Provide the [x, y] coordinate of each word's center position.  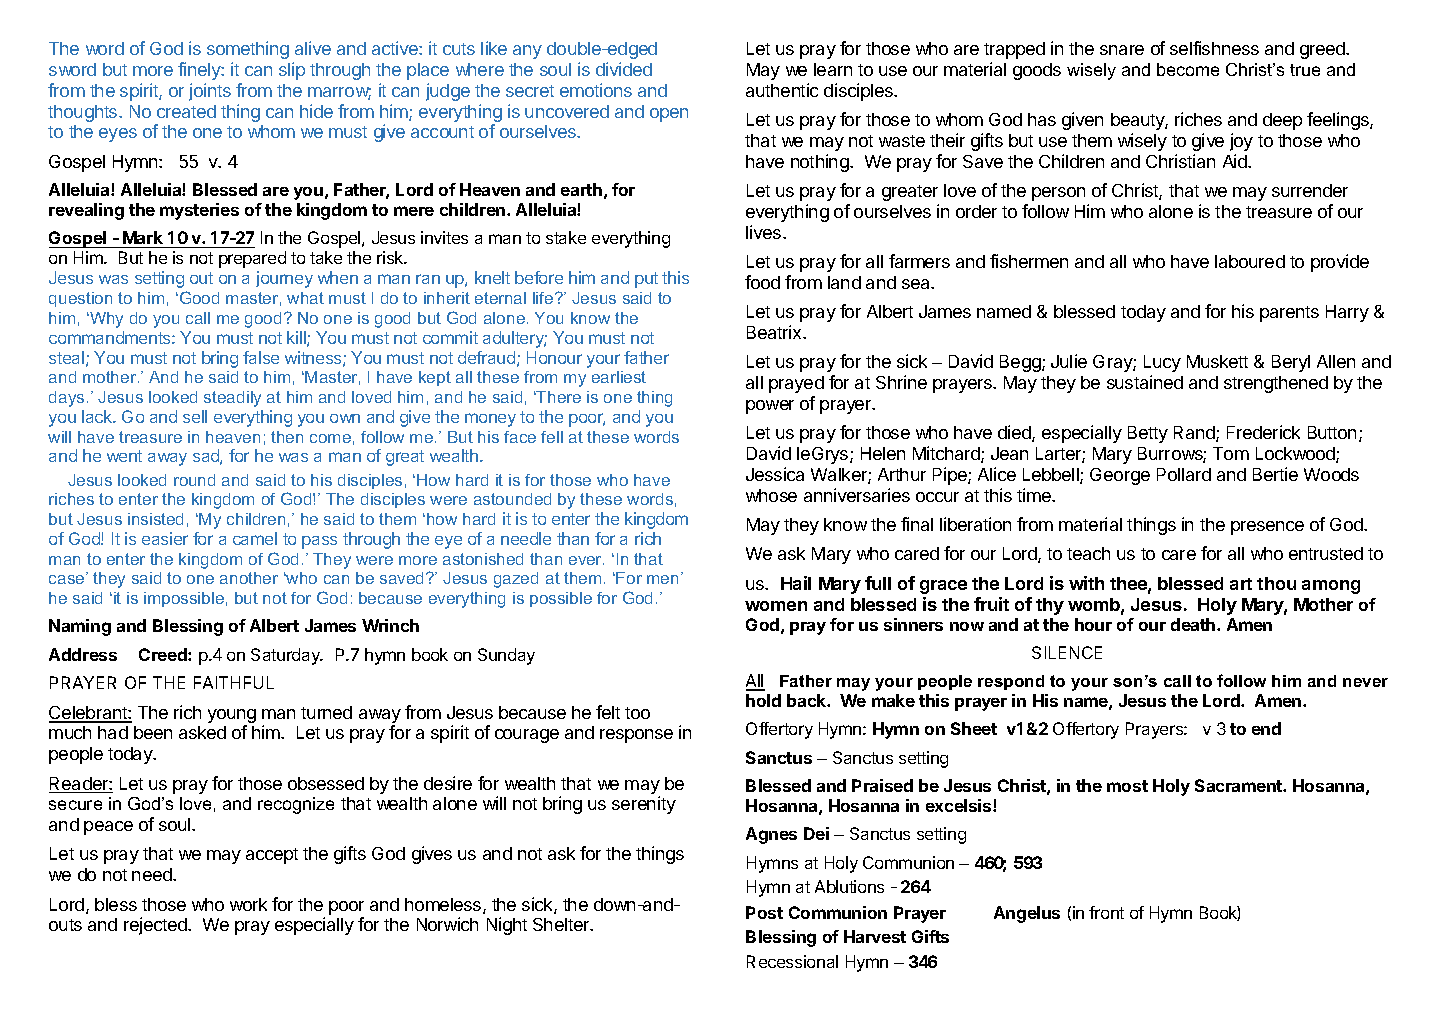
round [194, 480]
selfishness [1214, 48]
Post [764, 912]
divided [624, 69]
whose [771, 495]
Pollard [1184, 474]
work [248, 904]
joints [210, 92]
